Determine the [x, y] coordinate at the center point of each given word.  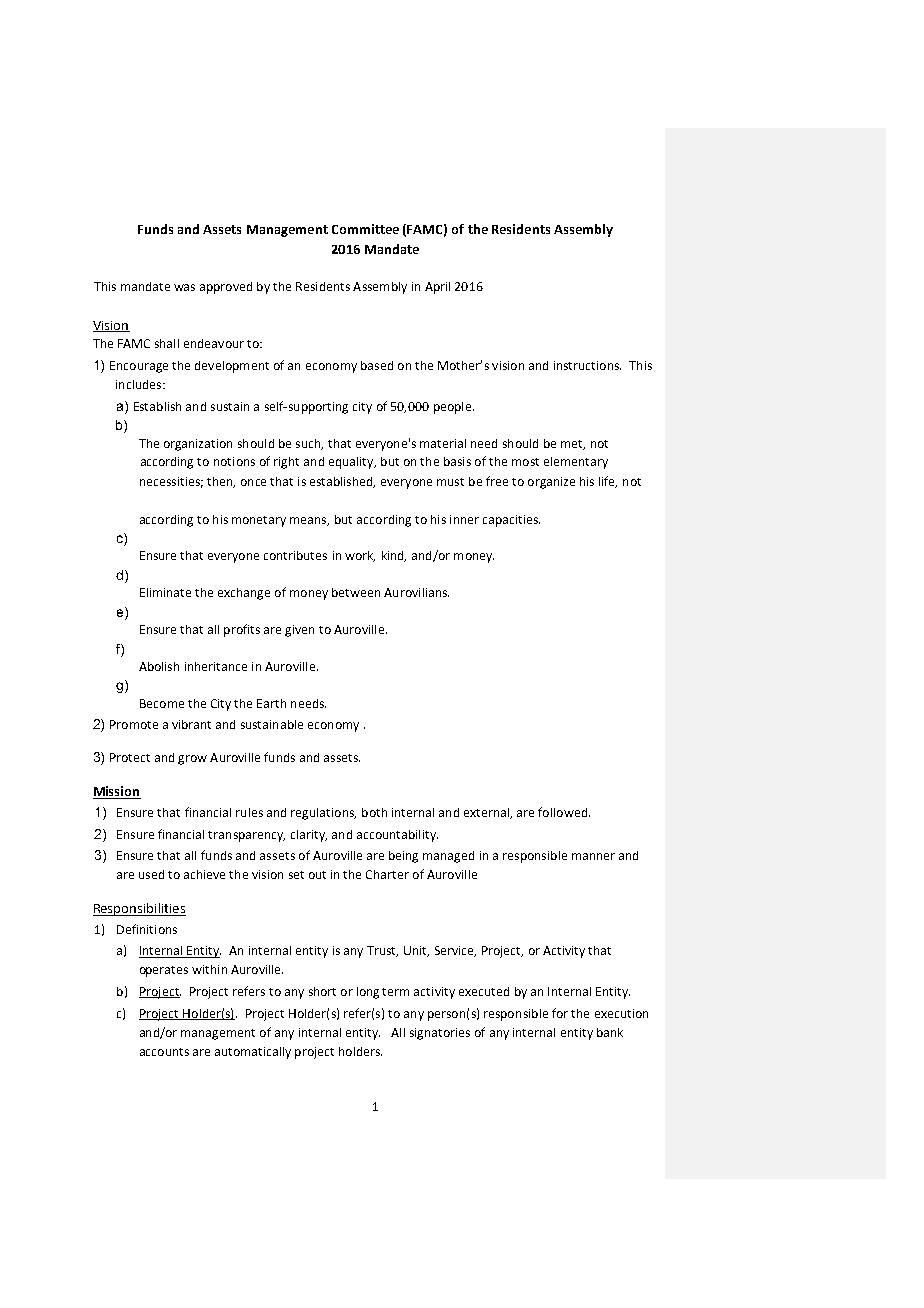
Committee [365, 229]
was [184, 287]
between [356, 592]
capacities [511, 521]
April [437, 288]
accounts [164, 1052]
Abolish [159, 666]
